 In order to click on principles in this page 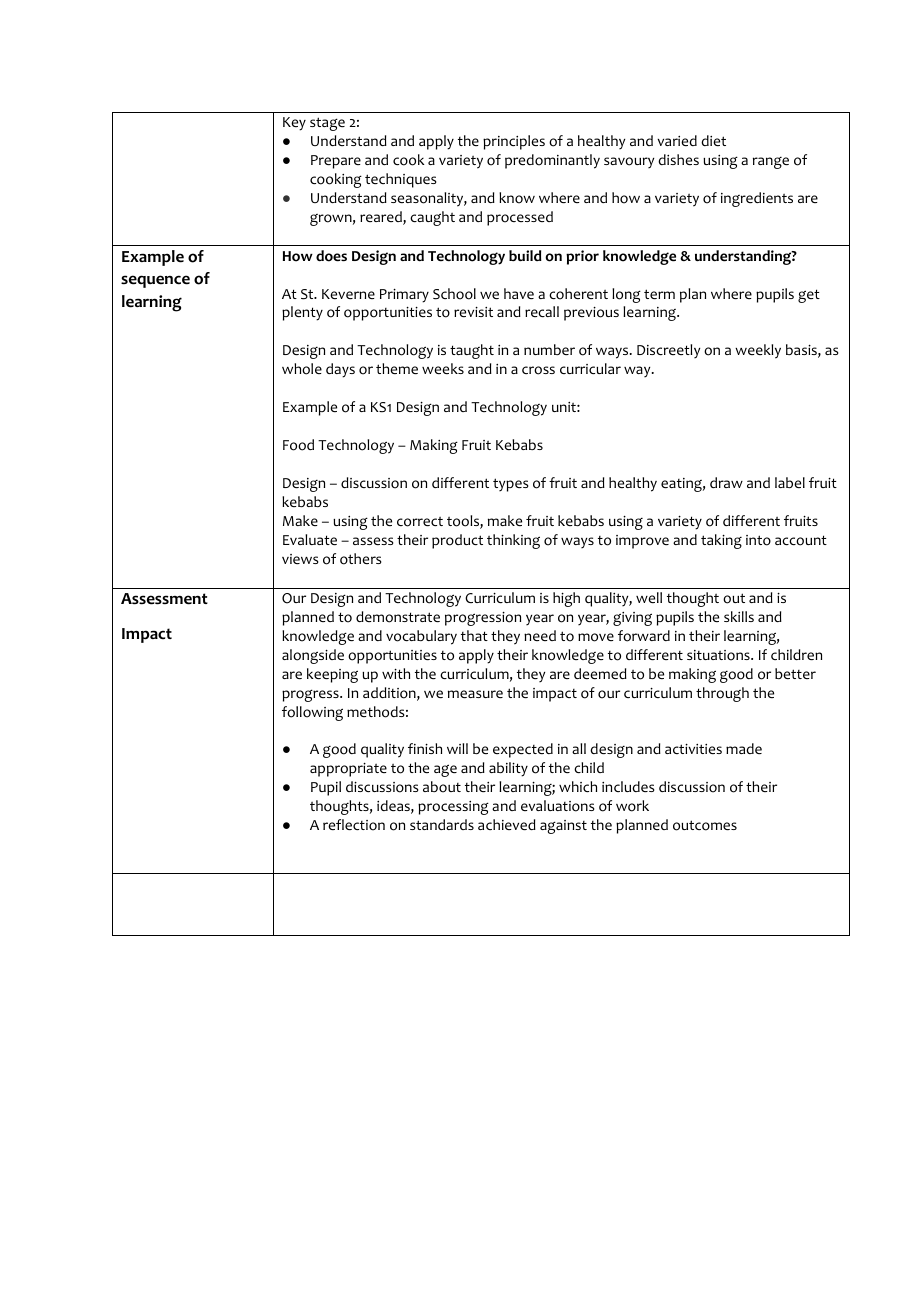, I will do `click(514, 142)`.
